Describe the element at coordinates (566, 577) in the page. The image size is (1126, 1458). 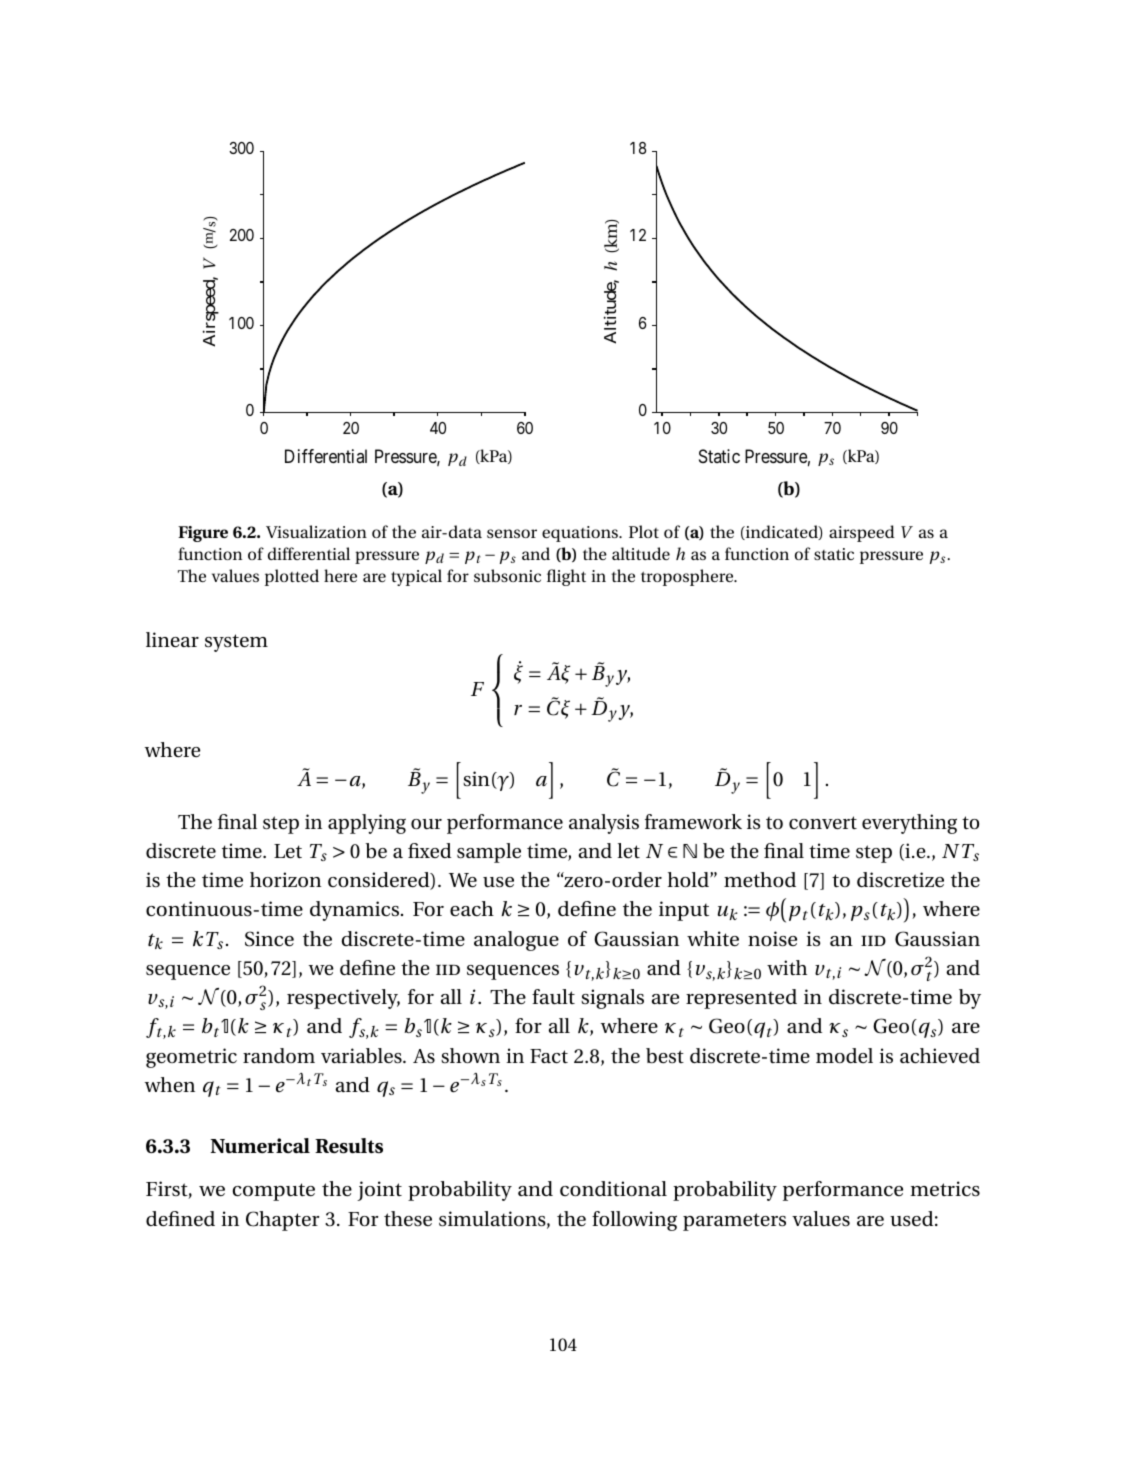
I see `flight` at that location.
